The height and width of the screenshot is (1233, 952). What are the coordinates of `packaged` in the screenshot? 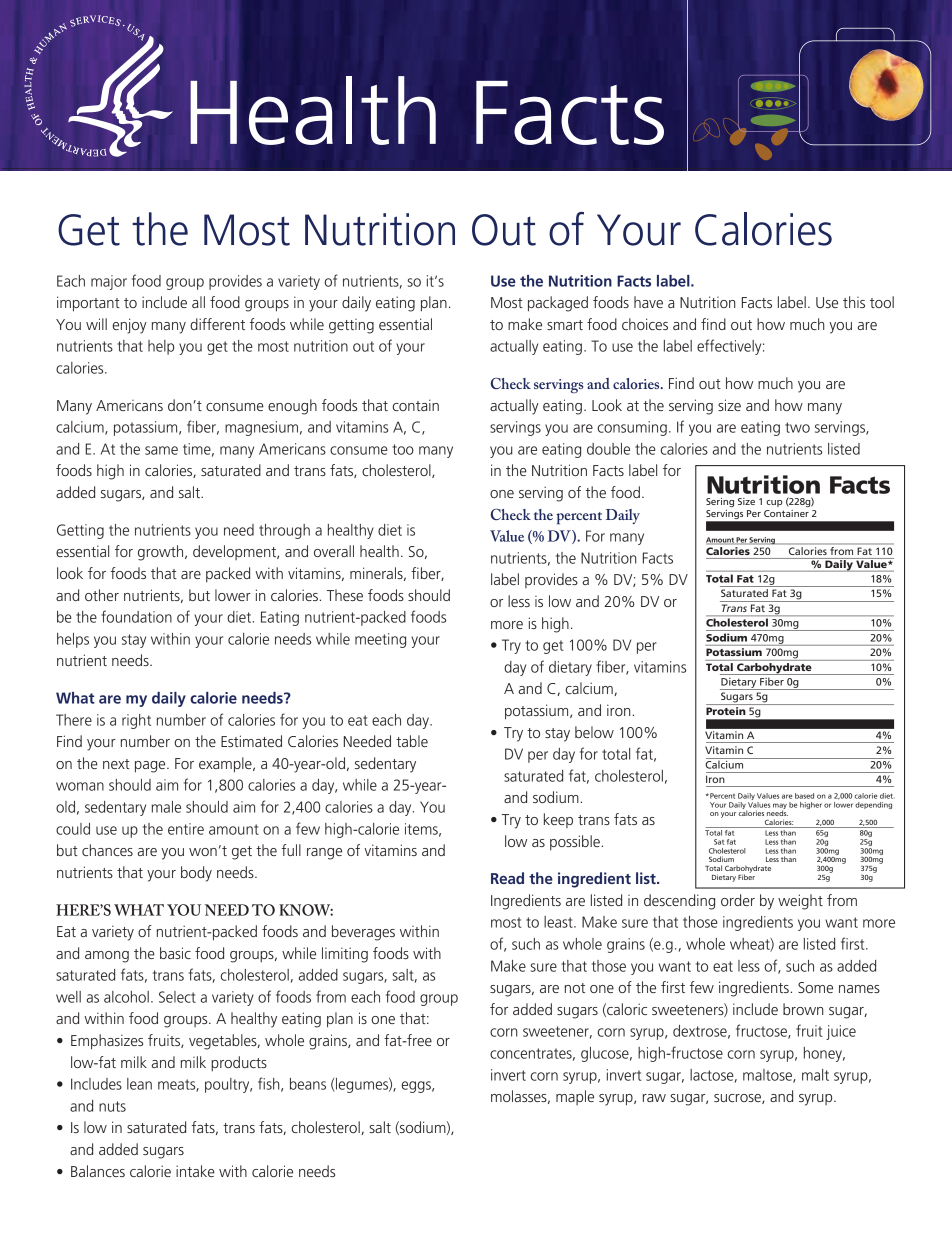 It's located at (558, 304).
